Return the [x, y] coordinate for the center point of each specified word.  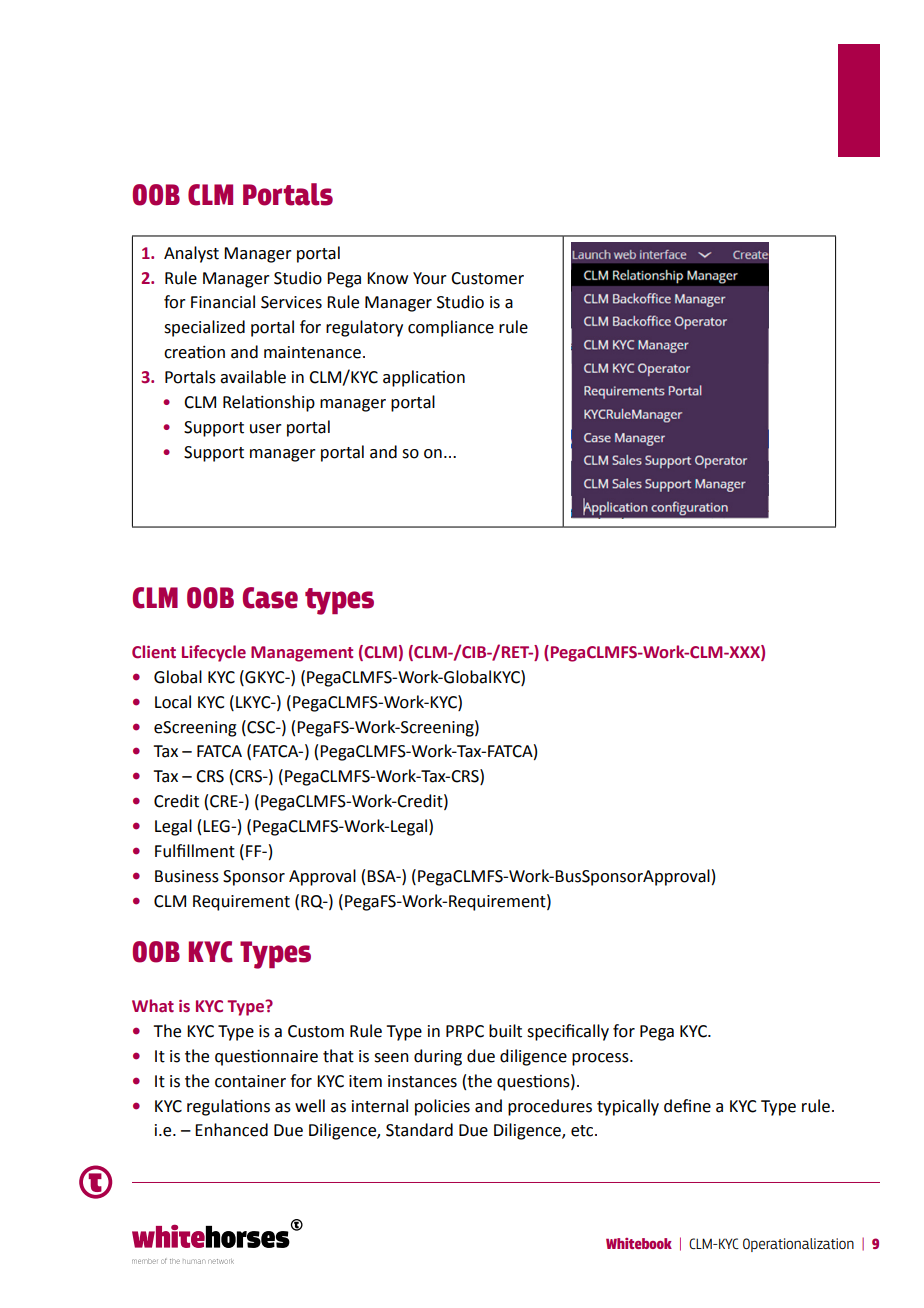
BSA [382, 876]
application [424, 378]
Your [430, 278]
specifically [568, 1032]
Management [302, 654]
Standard [419, 1130]
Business [187, 876]
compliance [451, 328]
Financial [223, 302]
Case [270, 598]
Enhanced [231, 1130]
